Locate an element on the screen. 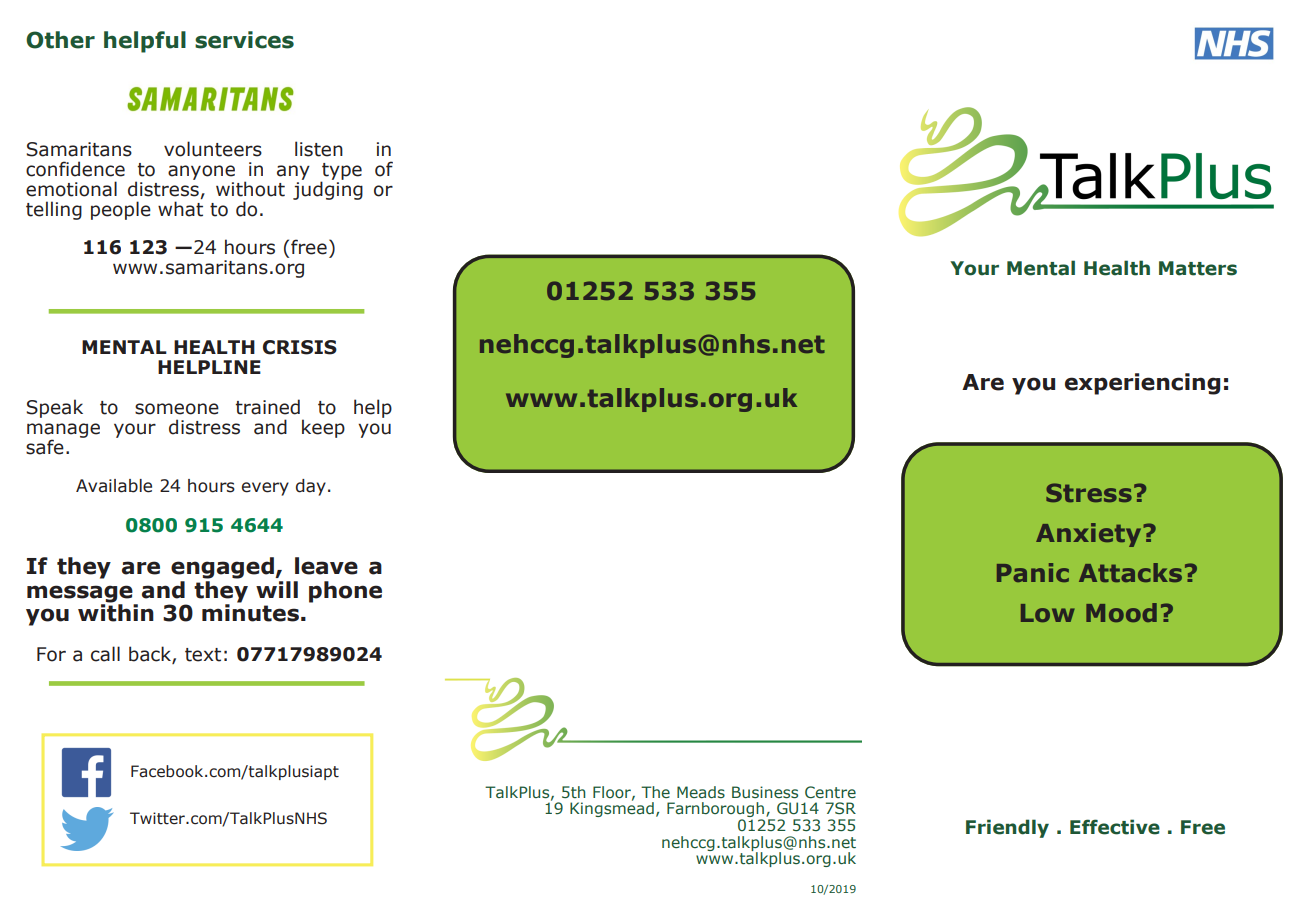  services is located at coordinates (244, 40).
